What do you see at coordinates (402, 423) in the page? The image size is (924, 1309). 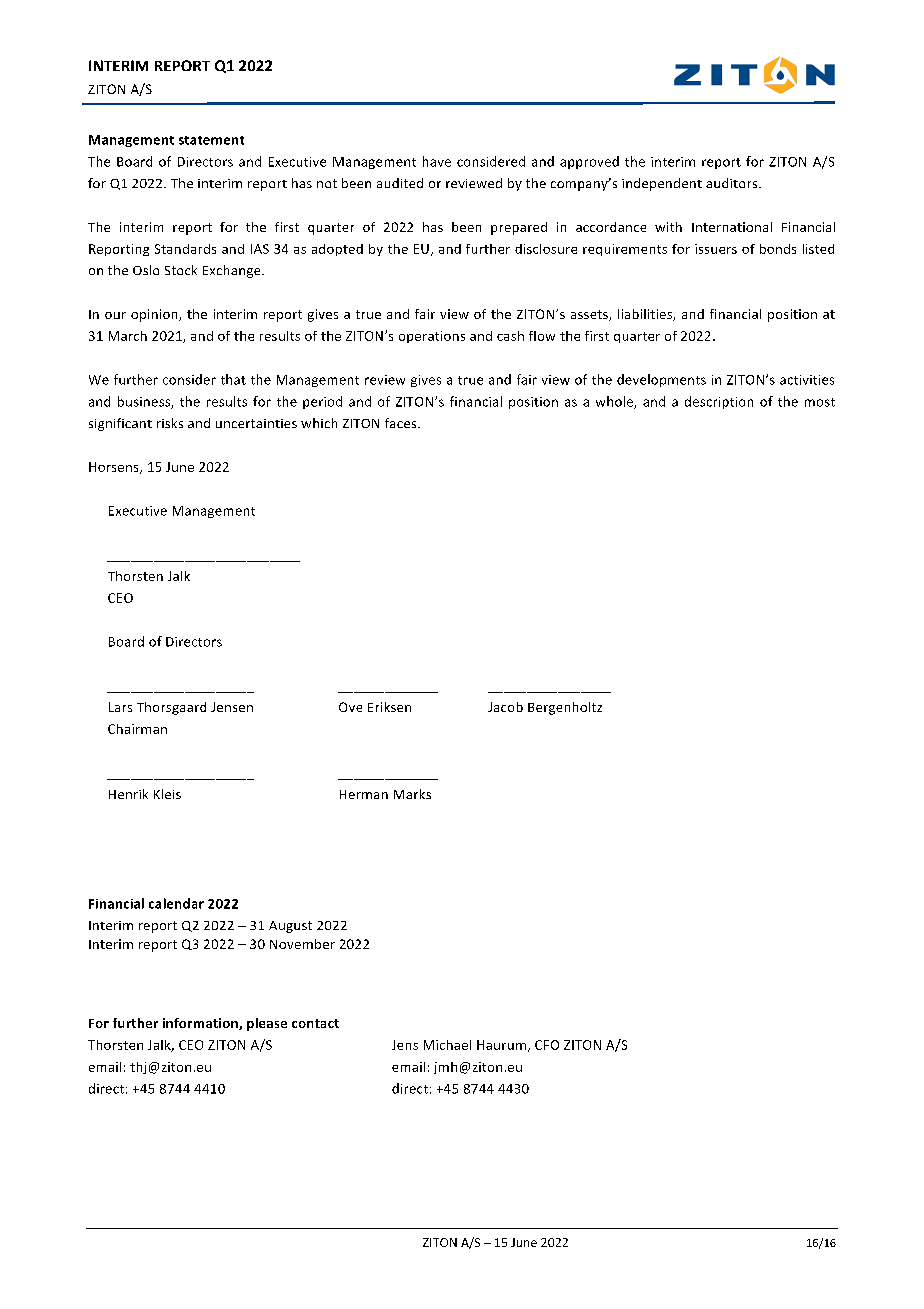 I see `faces` at bounding box center [402, 423].
